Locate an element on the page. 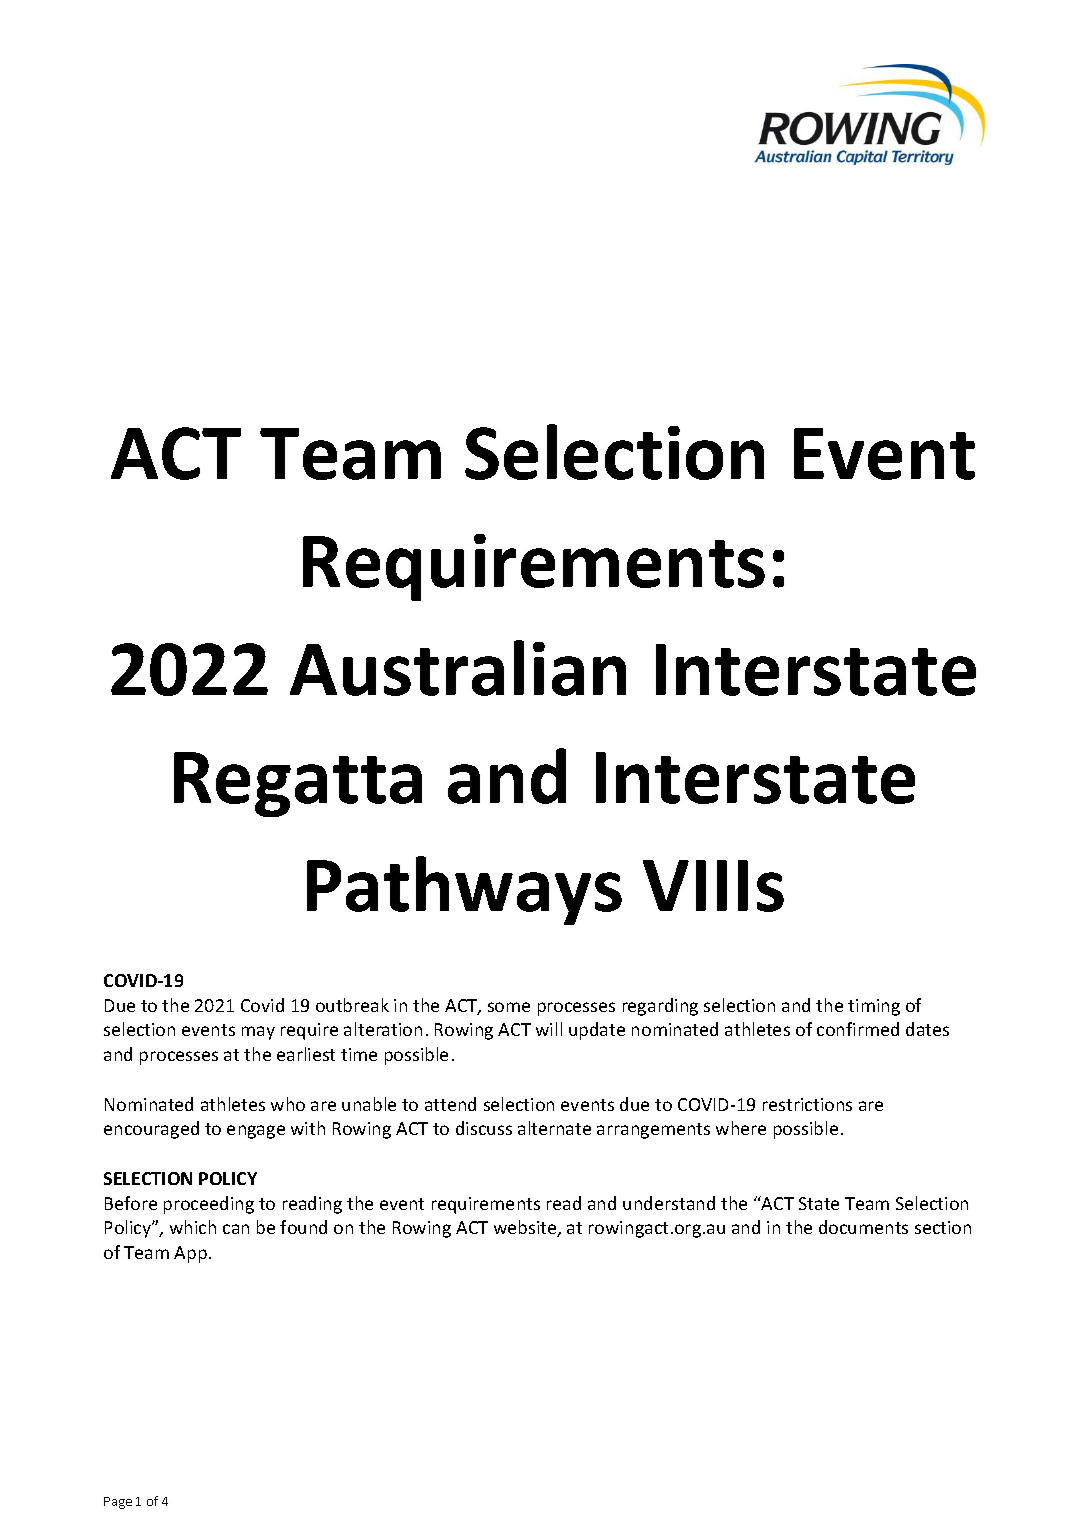  Australian is located at coordinates (458, 668).
